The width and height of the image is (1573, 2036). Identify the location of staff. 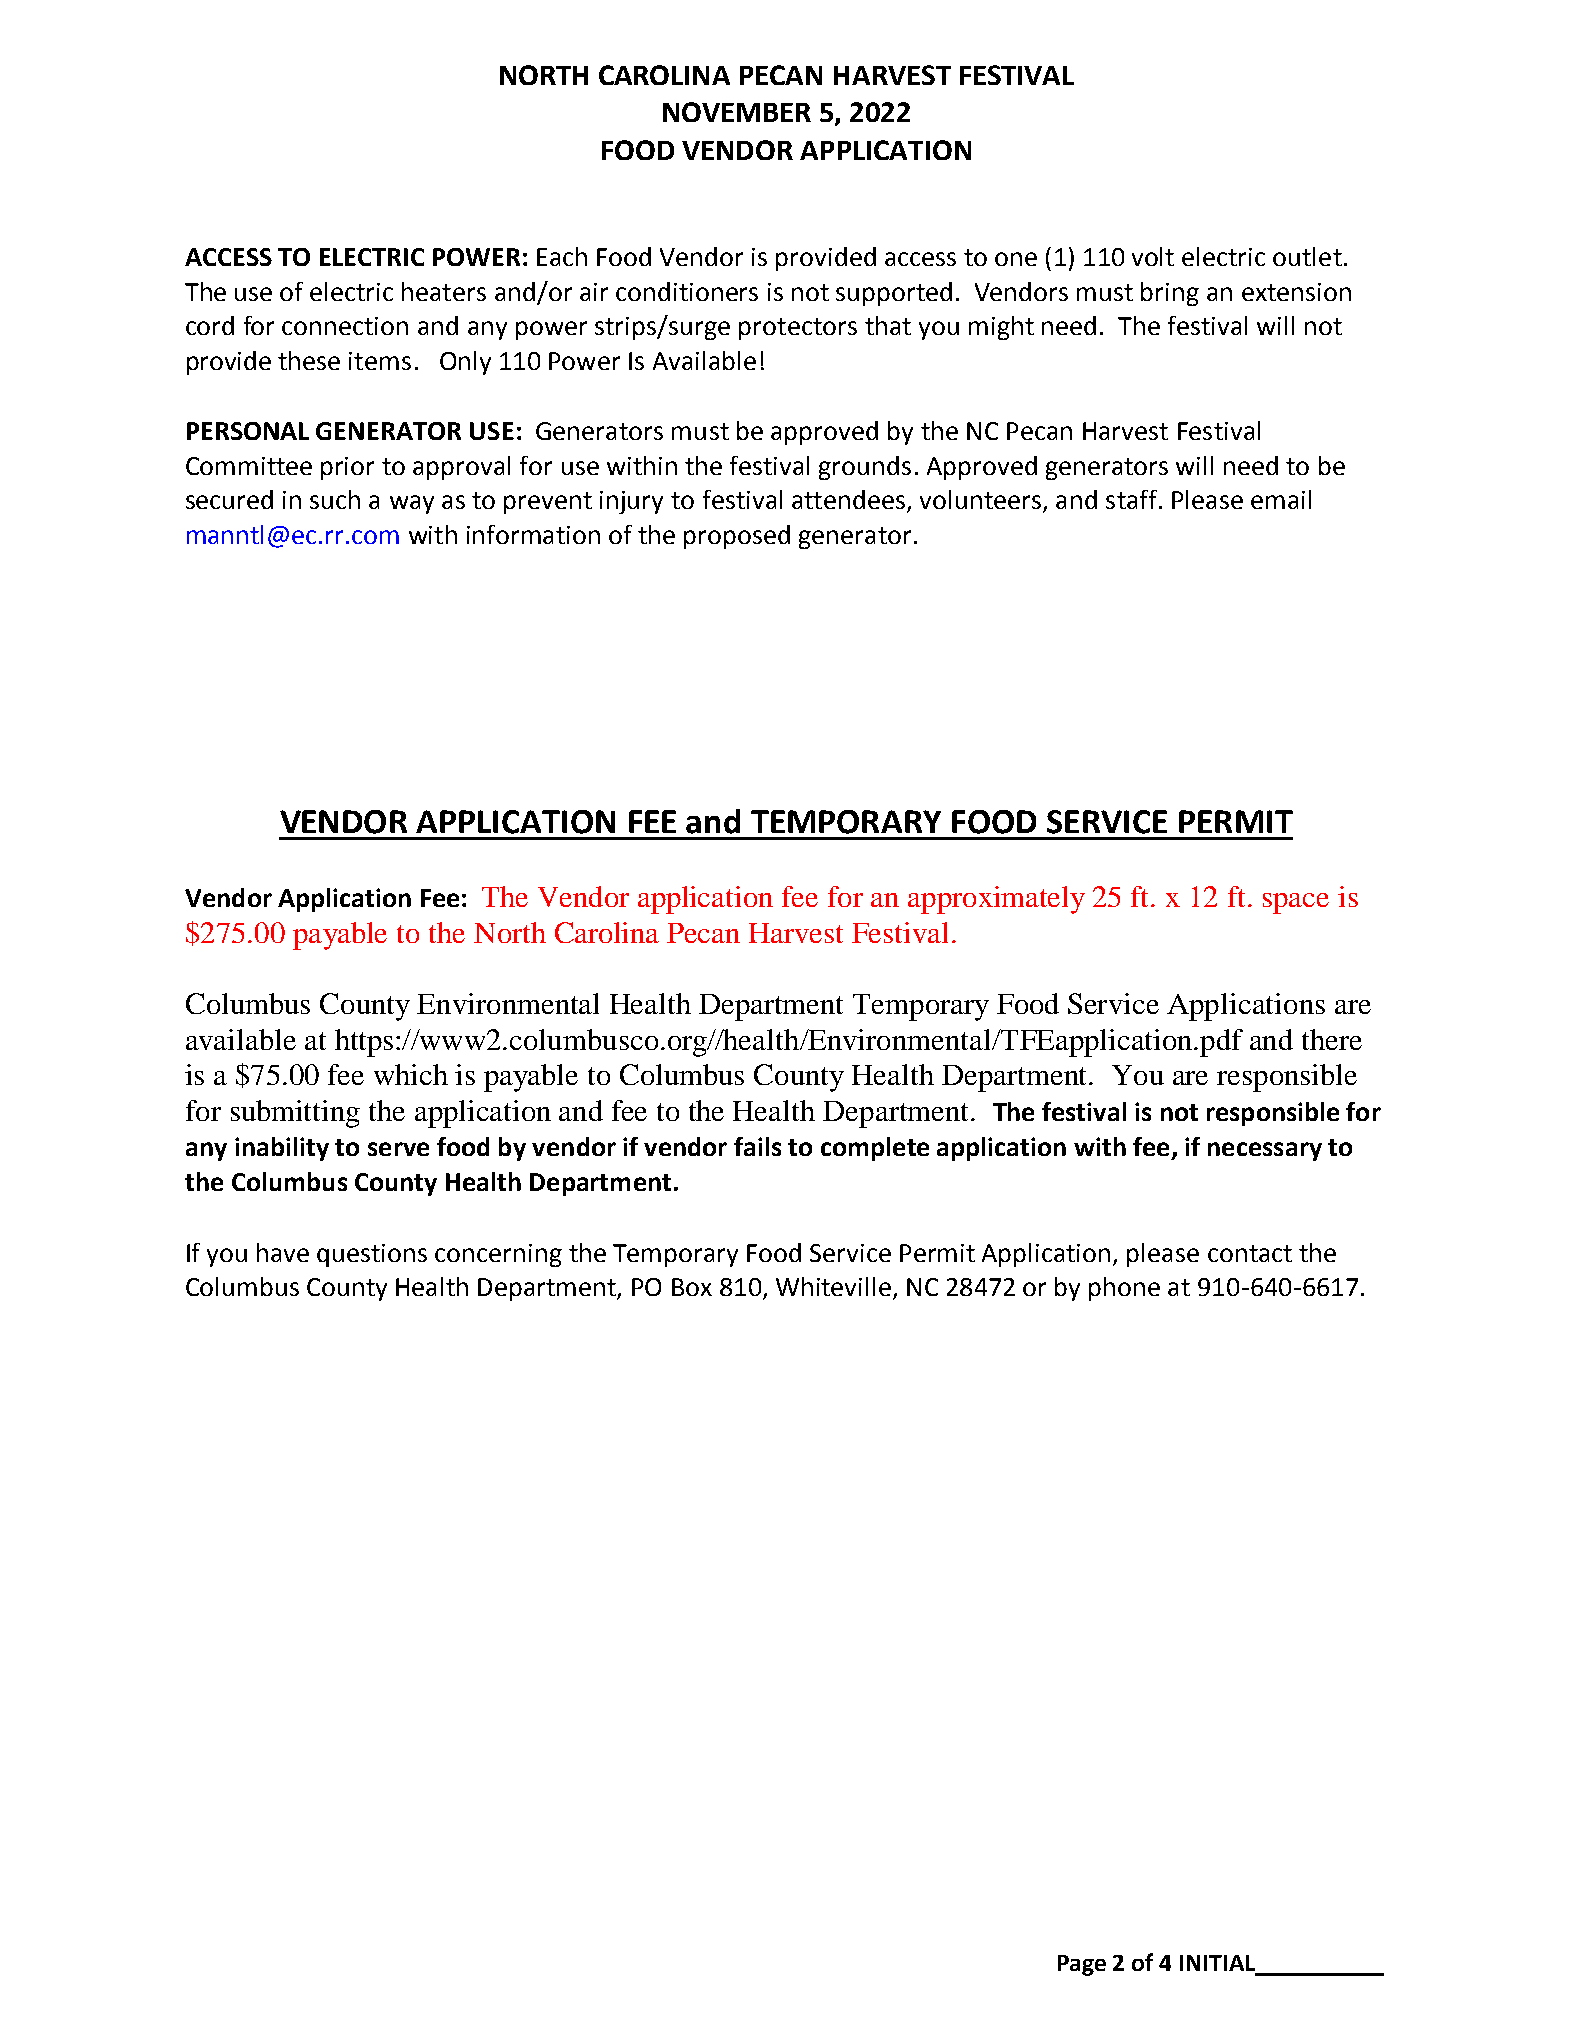
(1131, 499).
